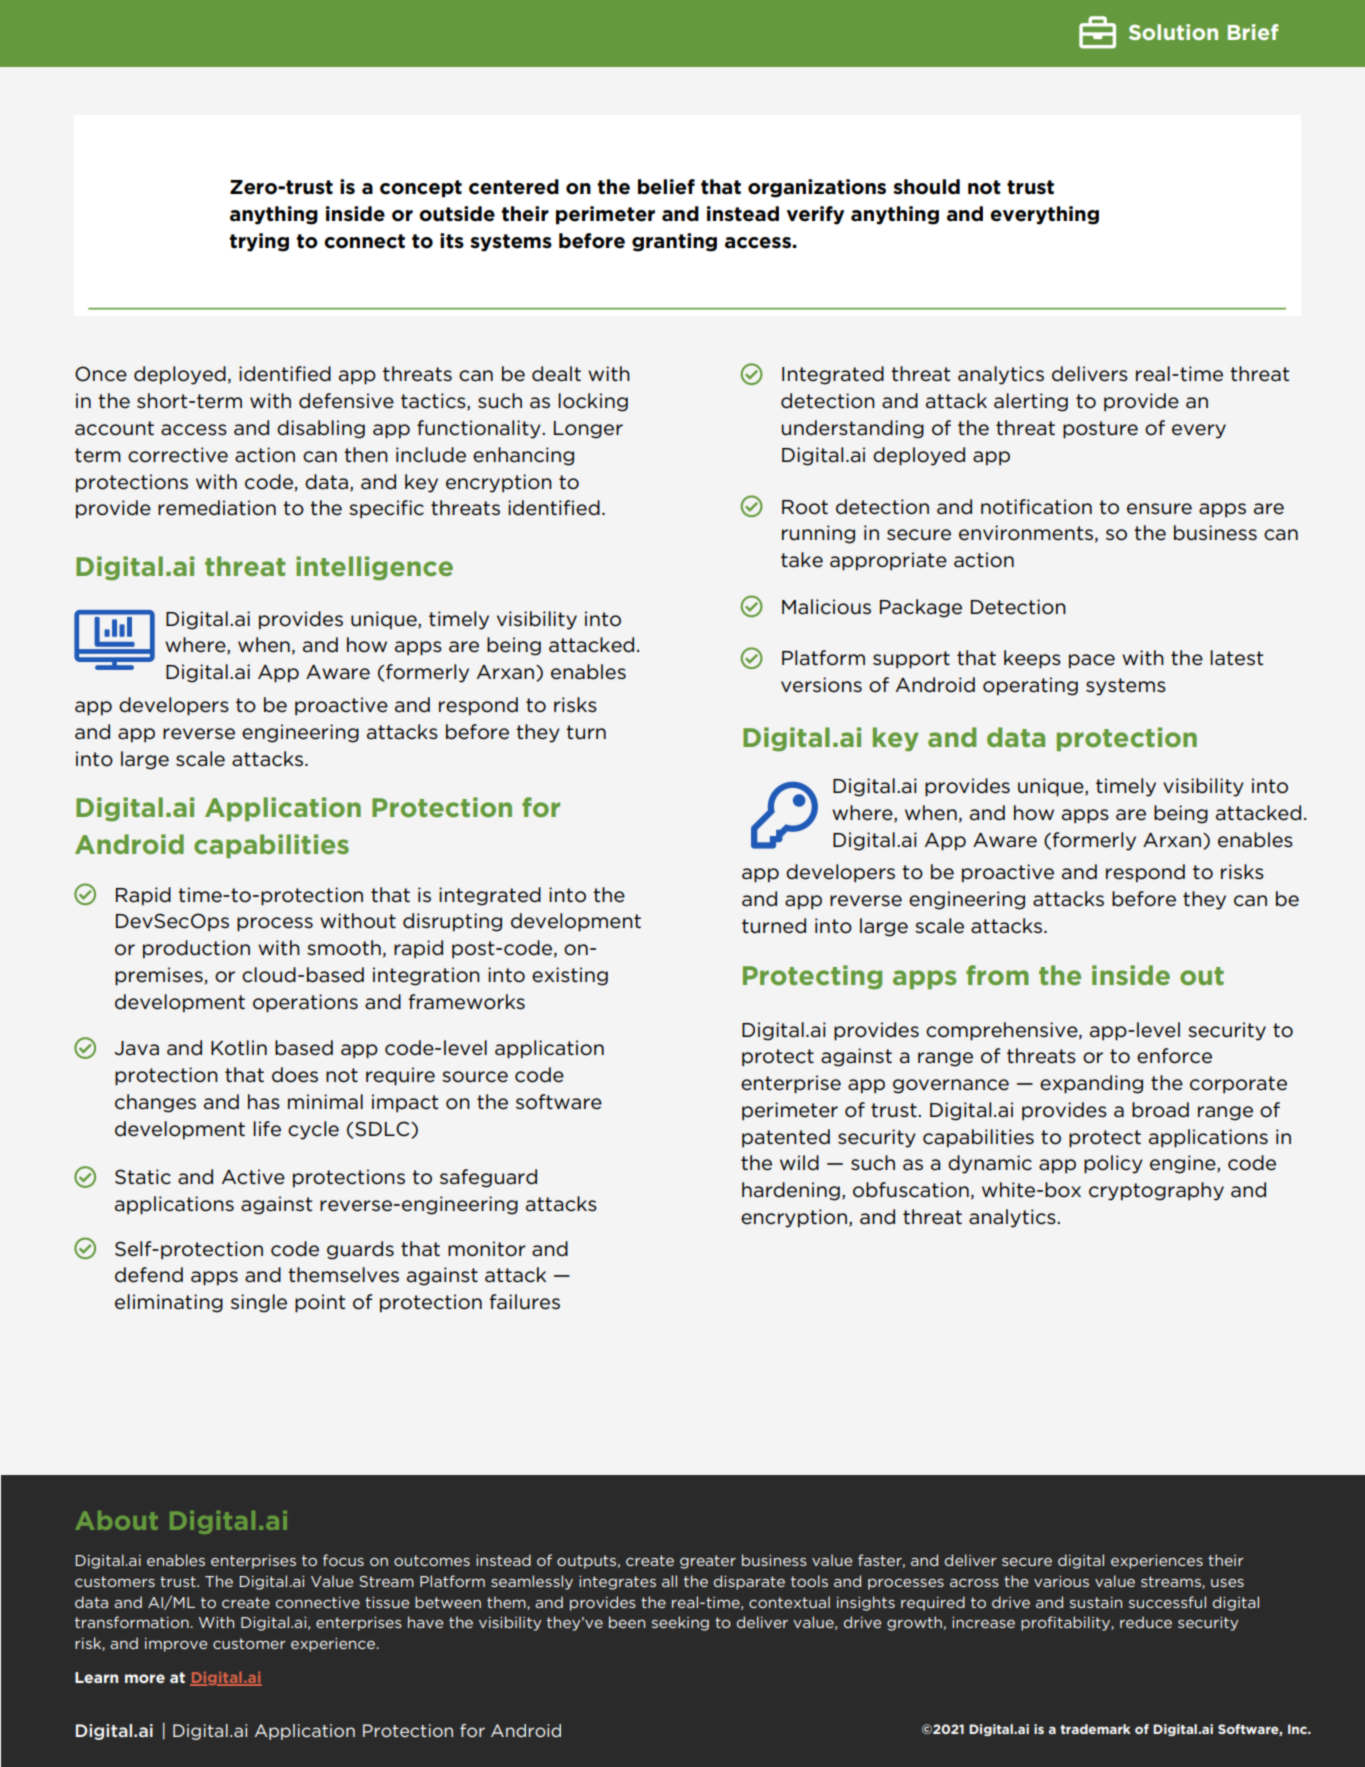 The width and height of the document is (1365, 1767). What do you see at coordinates (176, 1645) in the document?
I see `improve` at bounding box center [176, 1645].
